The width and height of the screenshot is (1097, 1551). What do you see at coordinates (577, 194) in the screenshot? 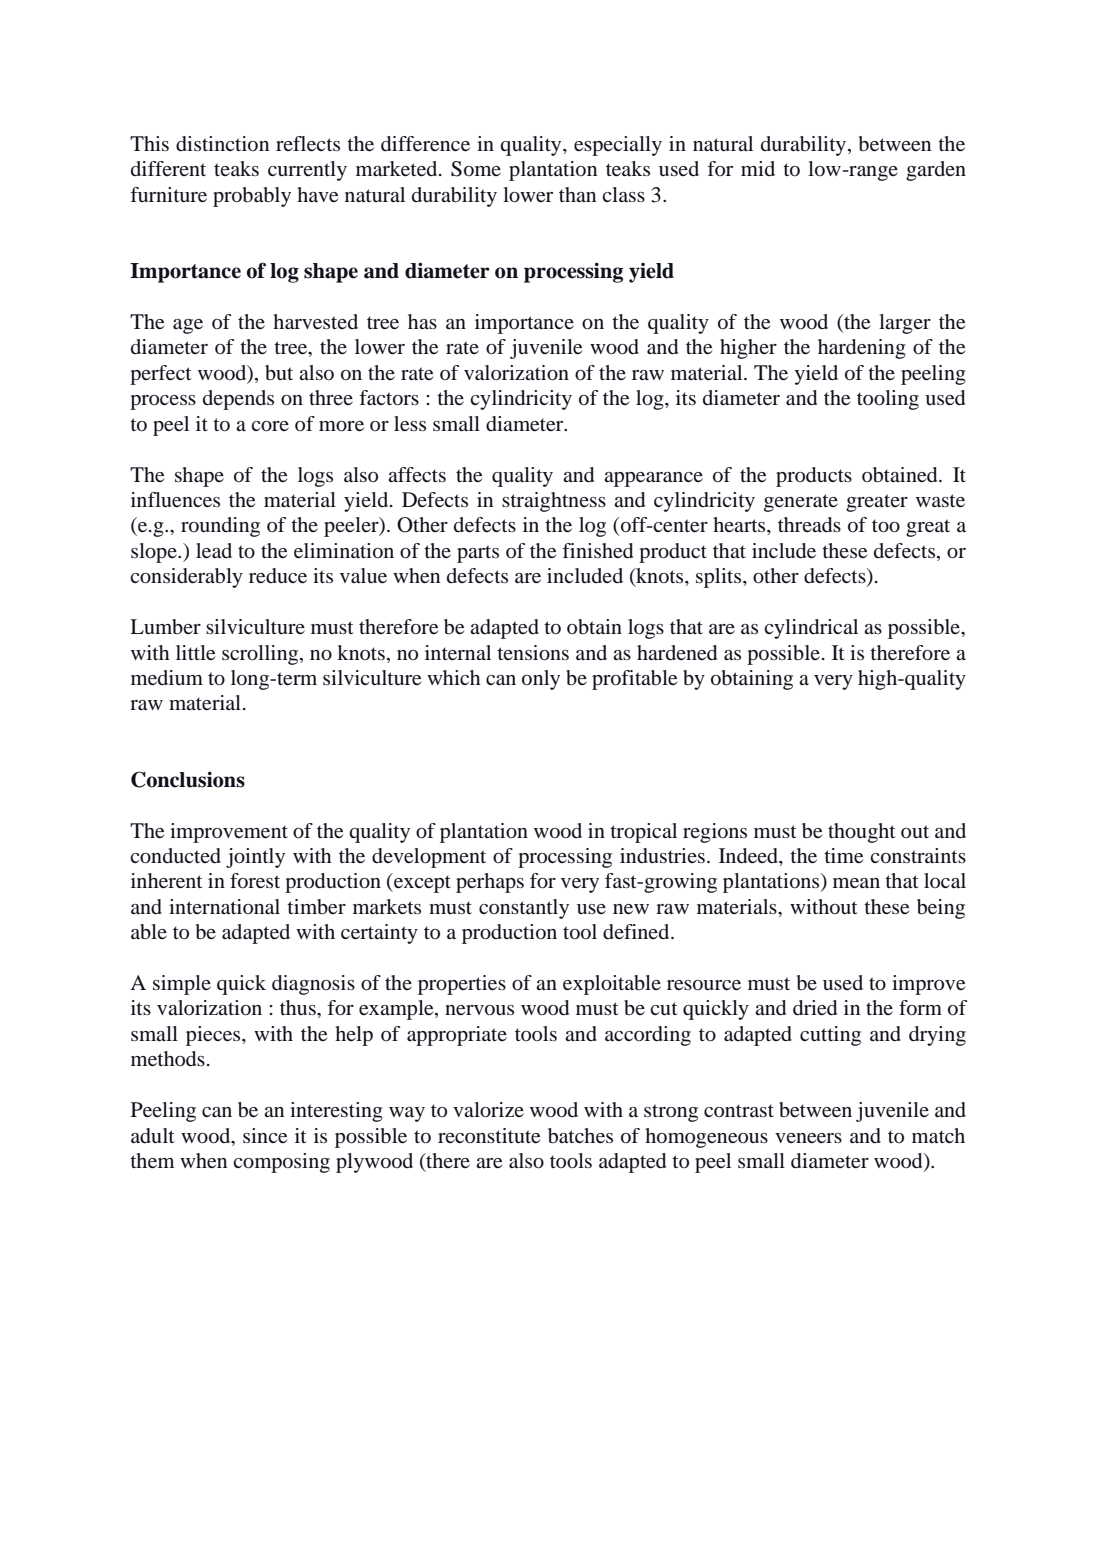
I see `than` at bounding box center [577, 194].
